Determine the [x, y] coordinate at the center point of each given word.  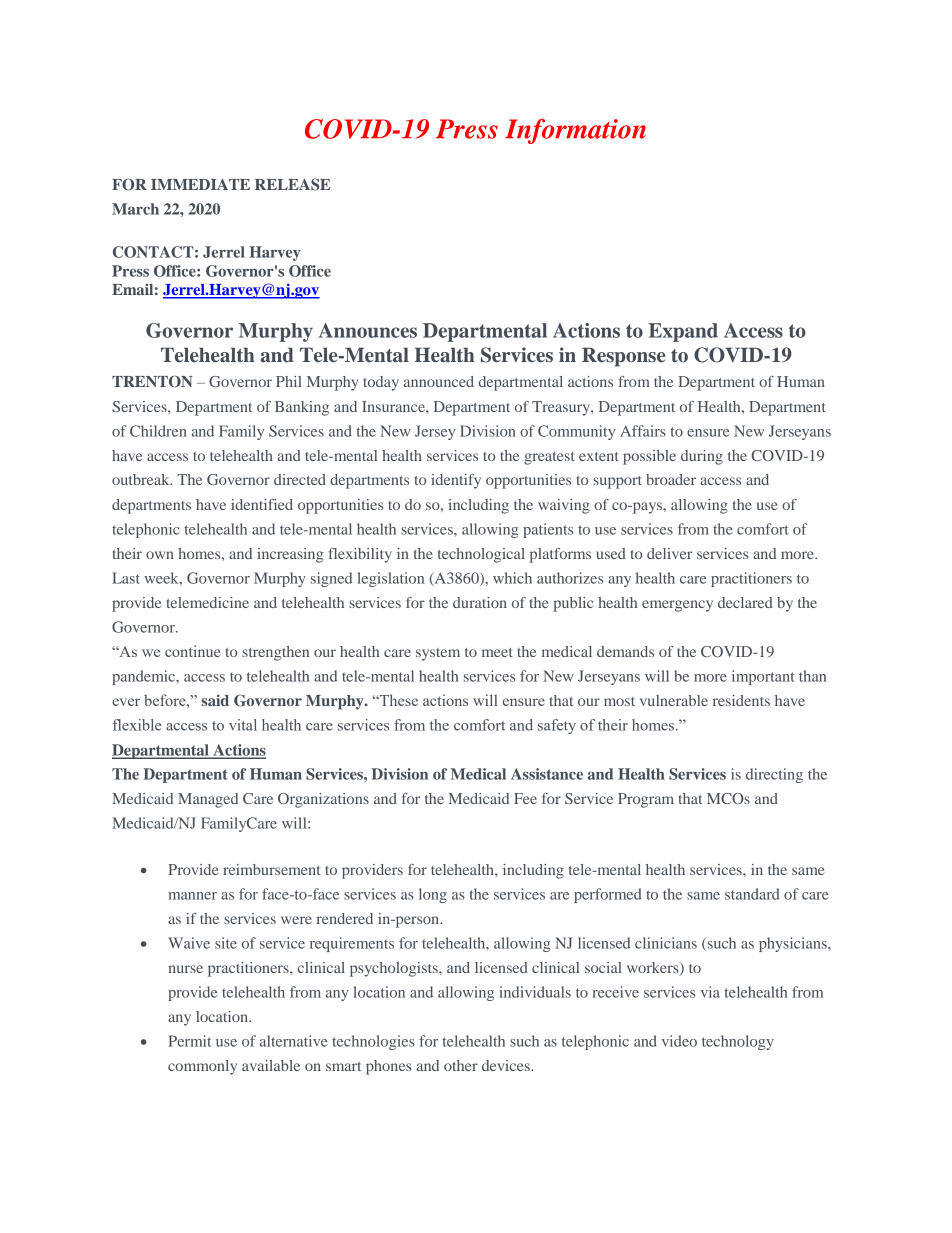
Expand [683, 332]
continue [192, 651]
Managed [208, 800]
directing [774, 775]
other [461, 1065]
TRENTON [152, 381]
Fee [525, 798]
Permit [189, 1041]
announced [439, 381]
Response [624, 357]
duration [480, 602]
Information [575, 131]
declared [745, 602]
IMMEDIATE [200, 184]
